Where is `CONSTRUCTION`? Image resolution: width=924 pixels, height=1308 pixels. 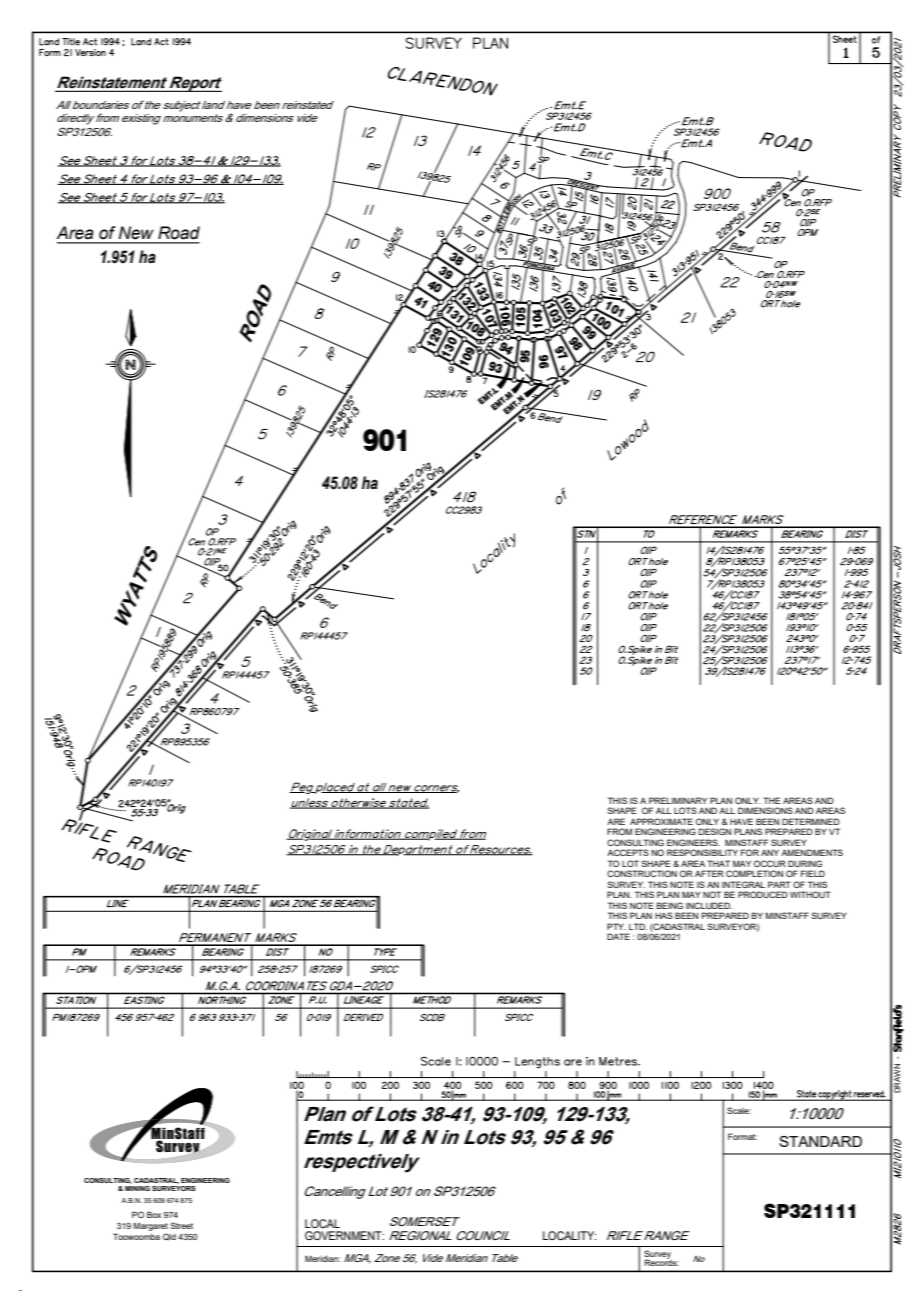 CONSTRUCTION is located at coordinates (642, 873).
